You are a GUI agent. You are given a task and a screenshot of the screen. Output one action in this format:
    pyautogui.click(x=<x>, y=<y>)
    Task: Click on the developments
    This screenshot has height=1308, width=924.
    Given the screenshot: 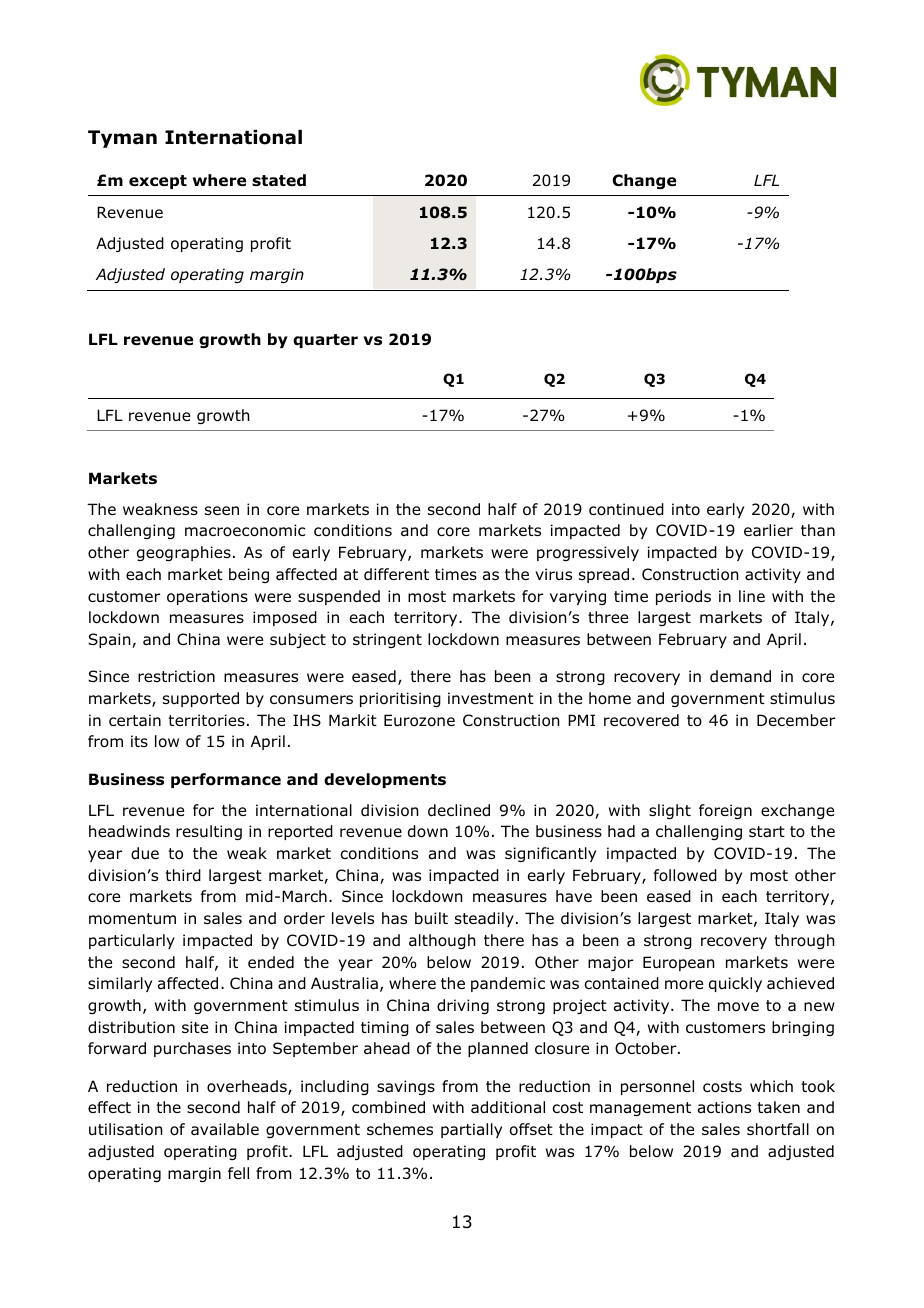 What is the action you would take?
    pyautogui.click(x=385, y=780)
